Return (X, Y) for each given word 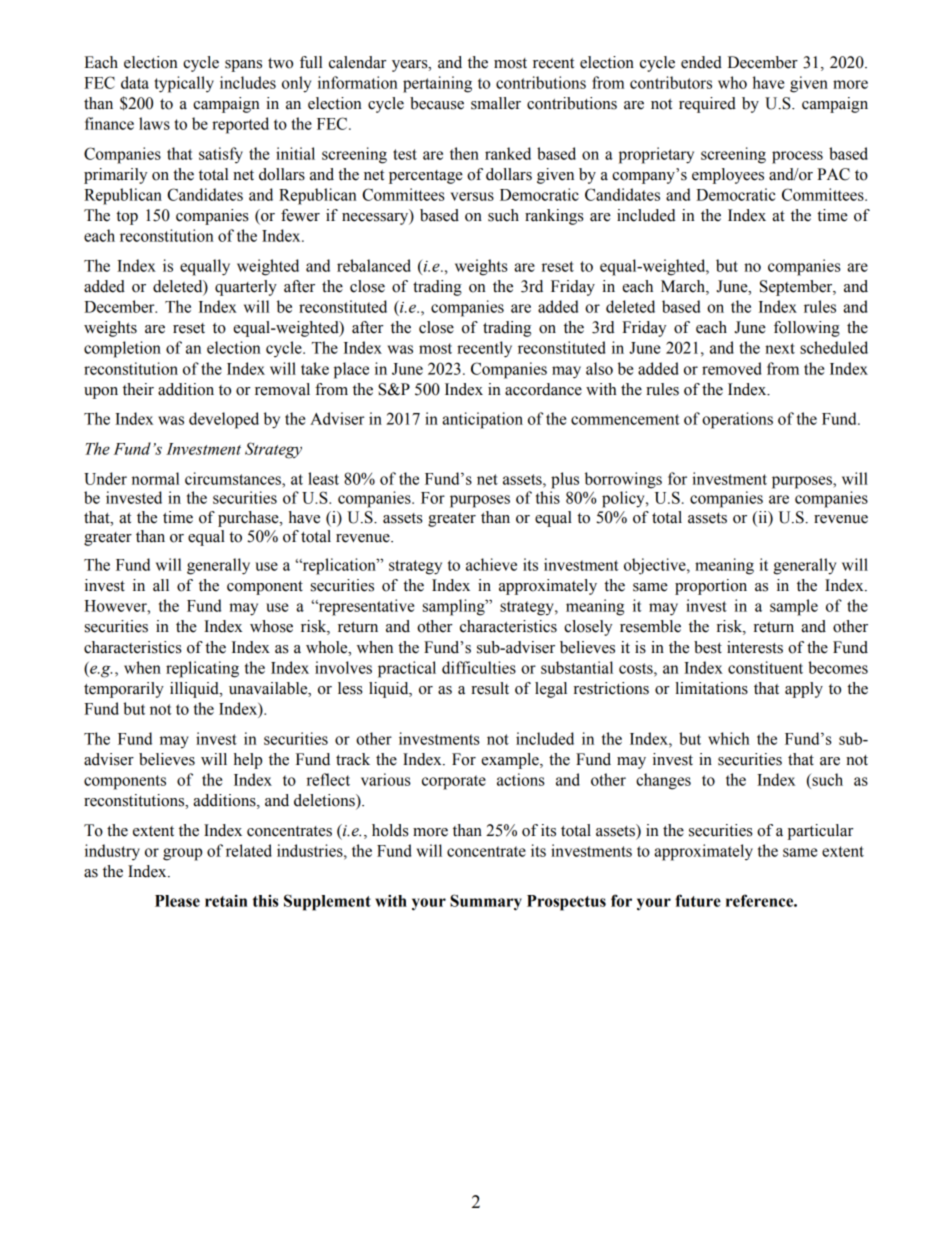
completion (122, 349)
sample (794, 607)
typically (184, 84)
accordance (543, 389)
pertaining (437, 84)
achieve (491, 564)
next (780, 348)
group (182, 854)
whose (271, 626)
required (707, 105)
